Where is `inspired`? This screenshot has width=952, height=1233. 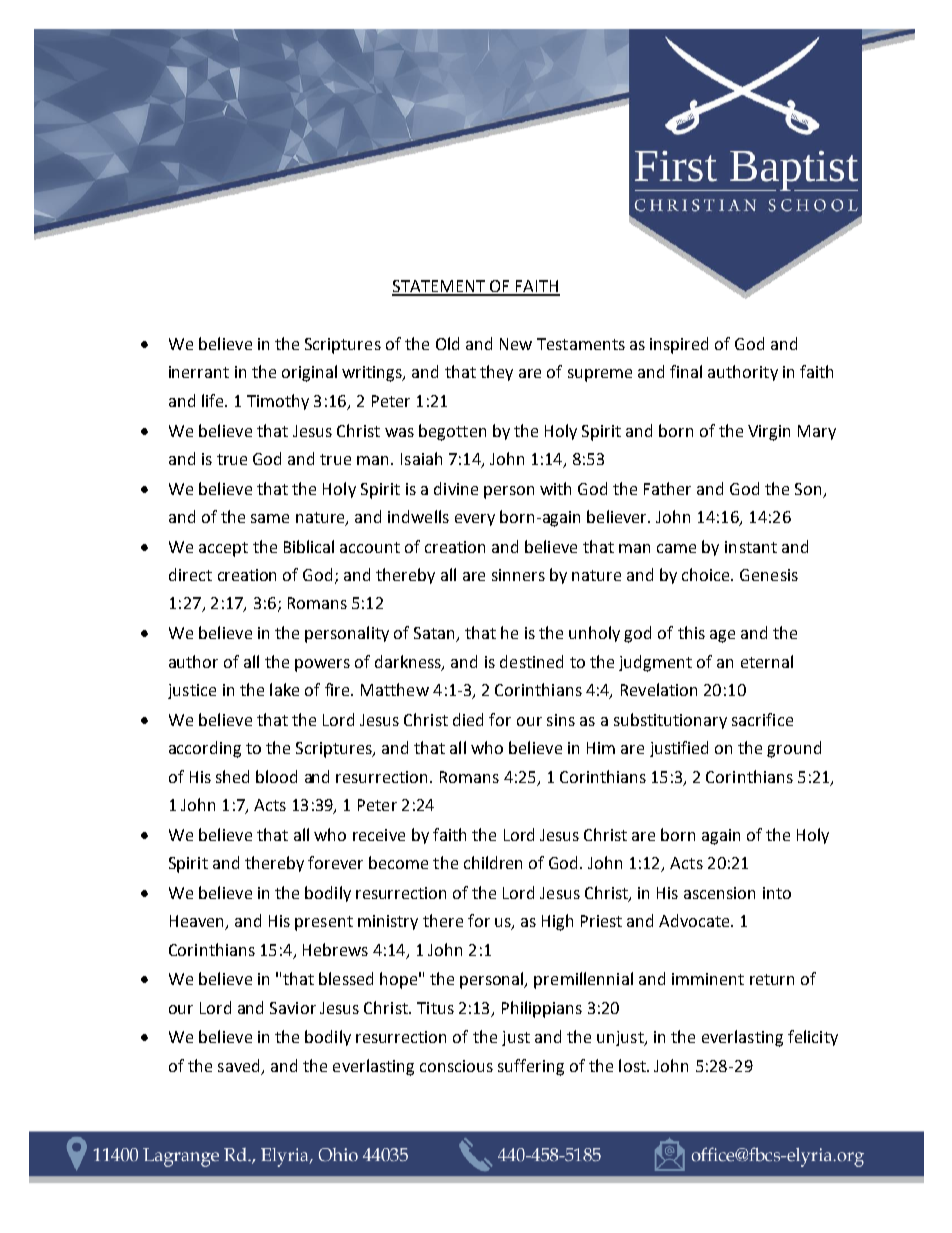
inspired is located at coordinates (679, 345).
